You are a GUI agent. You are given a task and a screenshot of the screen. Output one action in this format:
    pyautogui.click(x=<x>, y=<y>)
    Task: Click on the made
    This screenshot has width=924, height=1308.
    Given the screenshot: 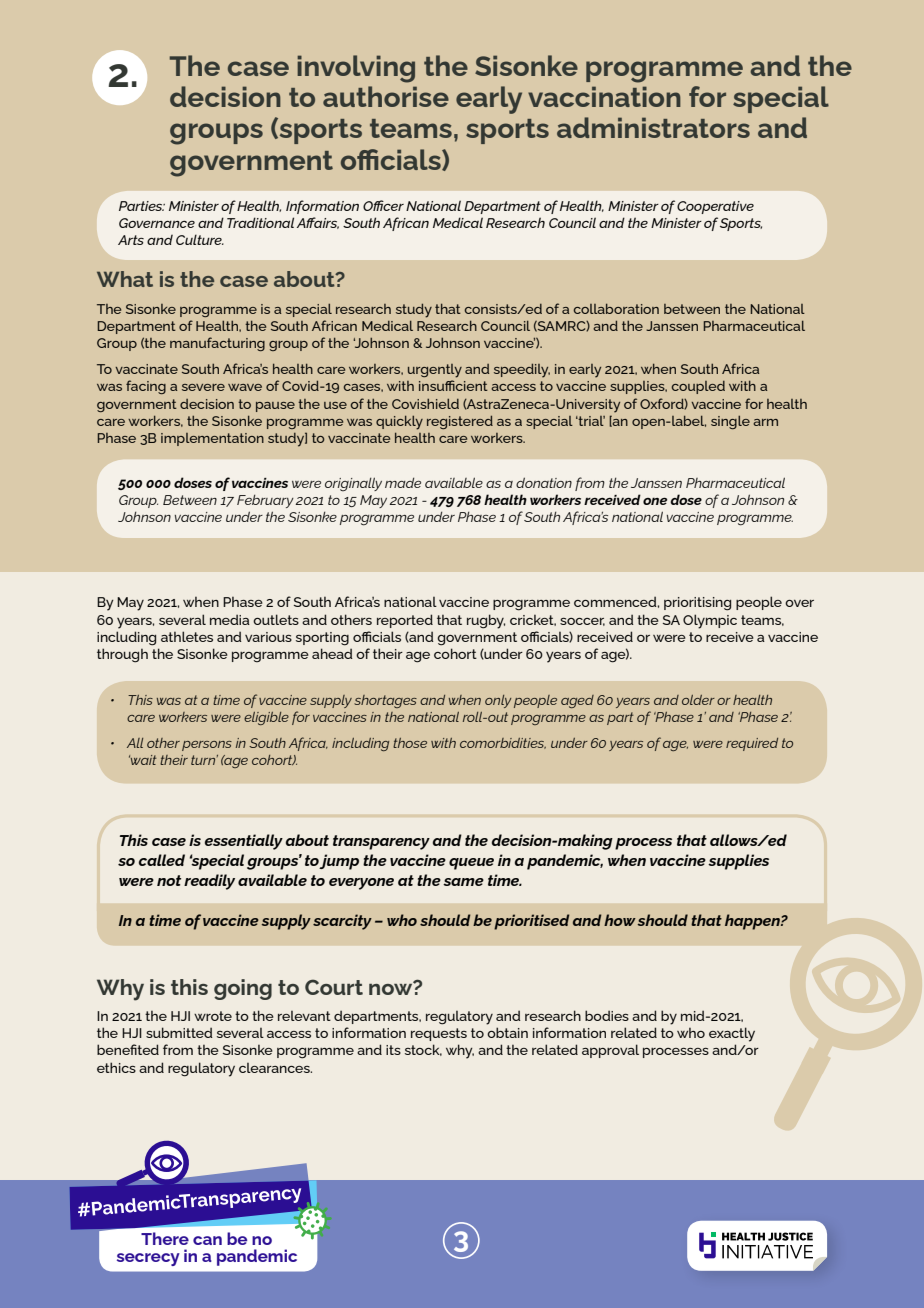 What is the action you would take?
    pyautogui.click(x=403, y=482)
